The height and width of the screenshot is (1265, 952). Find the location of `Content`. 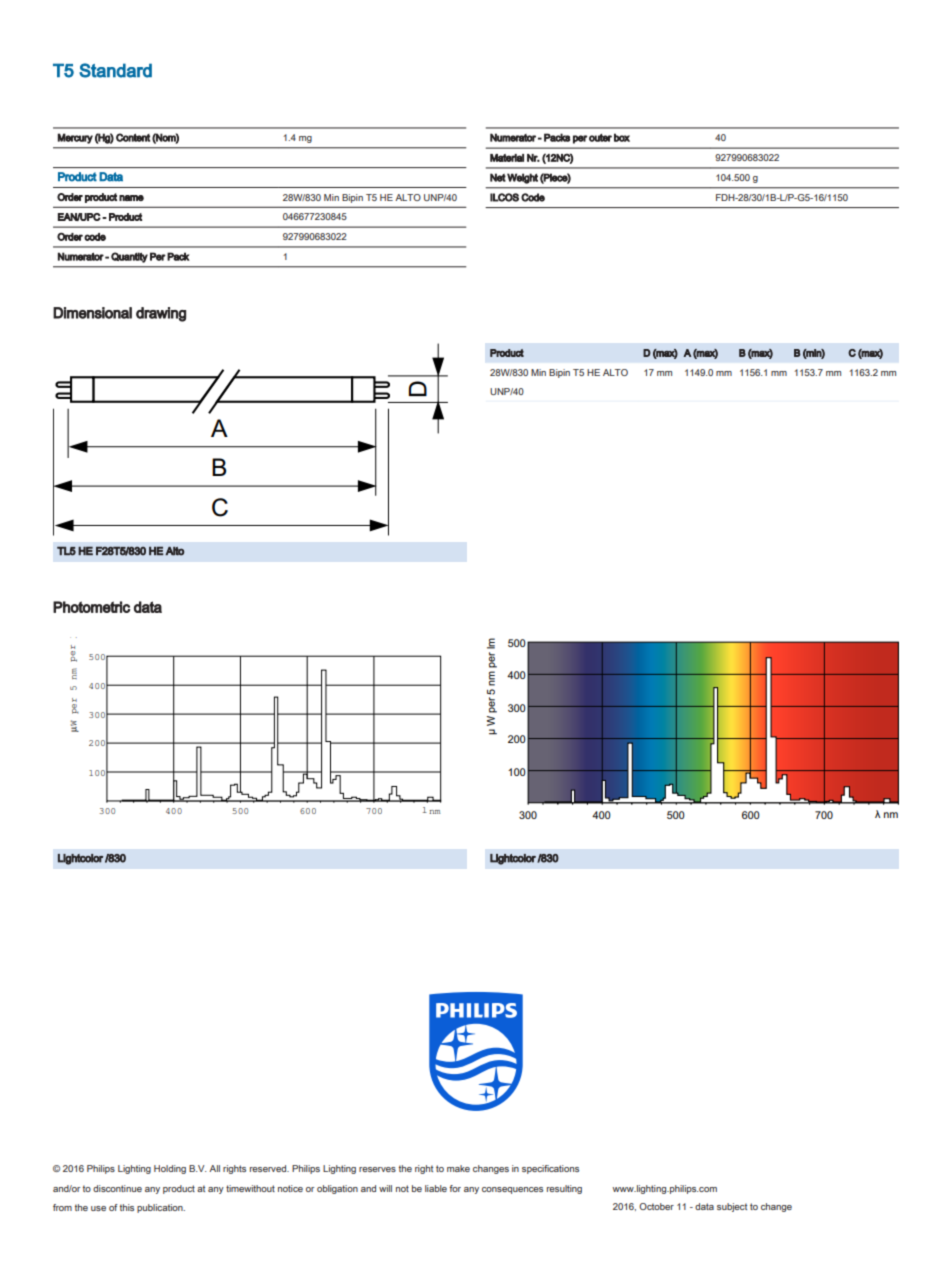

Content is located at coordinates (133, 137).
